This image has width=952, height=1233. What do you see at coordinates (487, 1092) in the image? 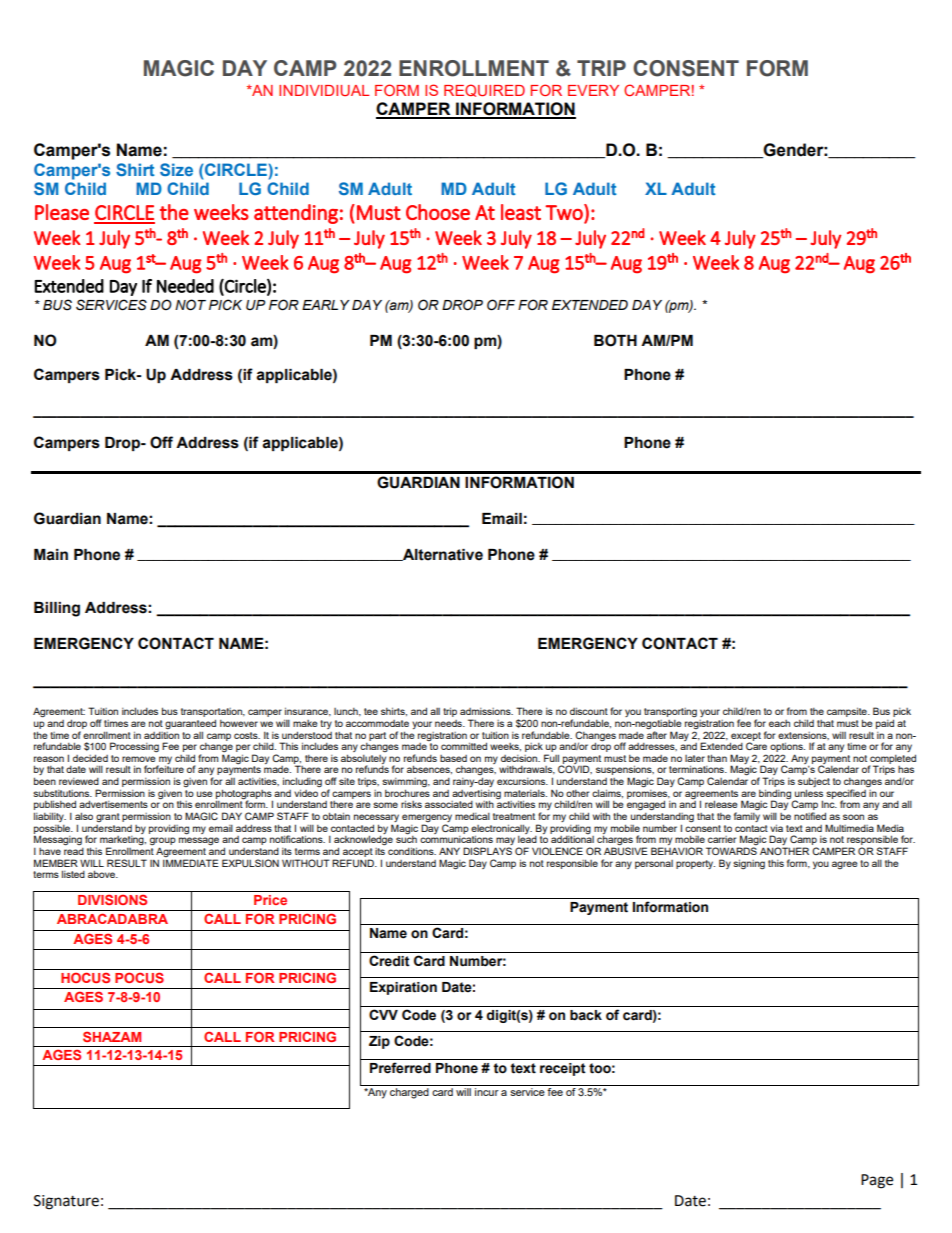
I see `incur` at bounding box center [487, 1092].
